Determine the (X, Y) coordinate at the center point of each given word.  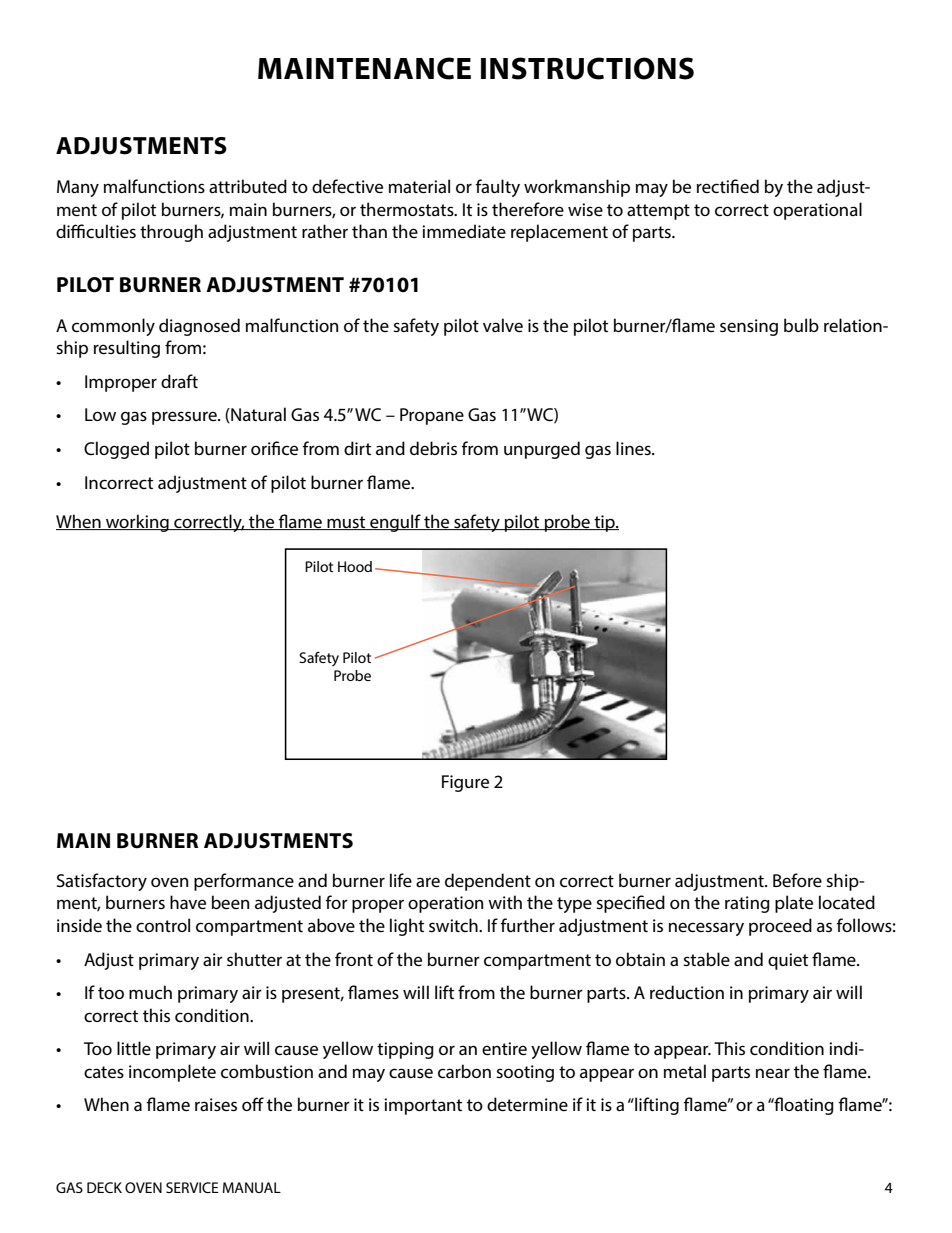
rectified (728, 186)
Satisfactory (102, 882)
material (419, 186)
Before (797, 880)
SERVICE (192, 1187)
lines (634, 448)
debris (433, 448)
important (423, 1106)
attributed (248, 186)
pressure (185, 418)
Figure (465, 783)
